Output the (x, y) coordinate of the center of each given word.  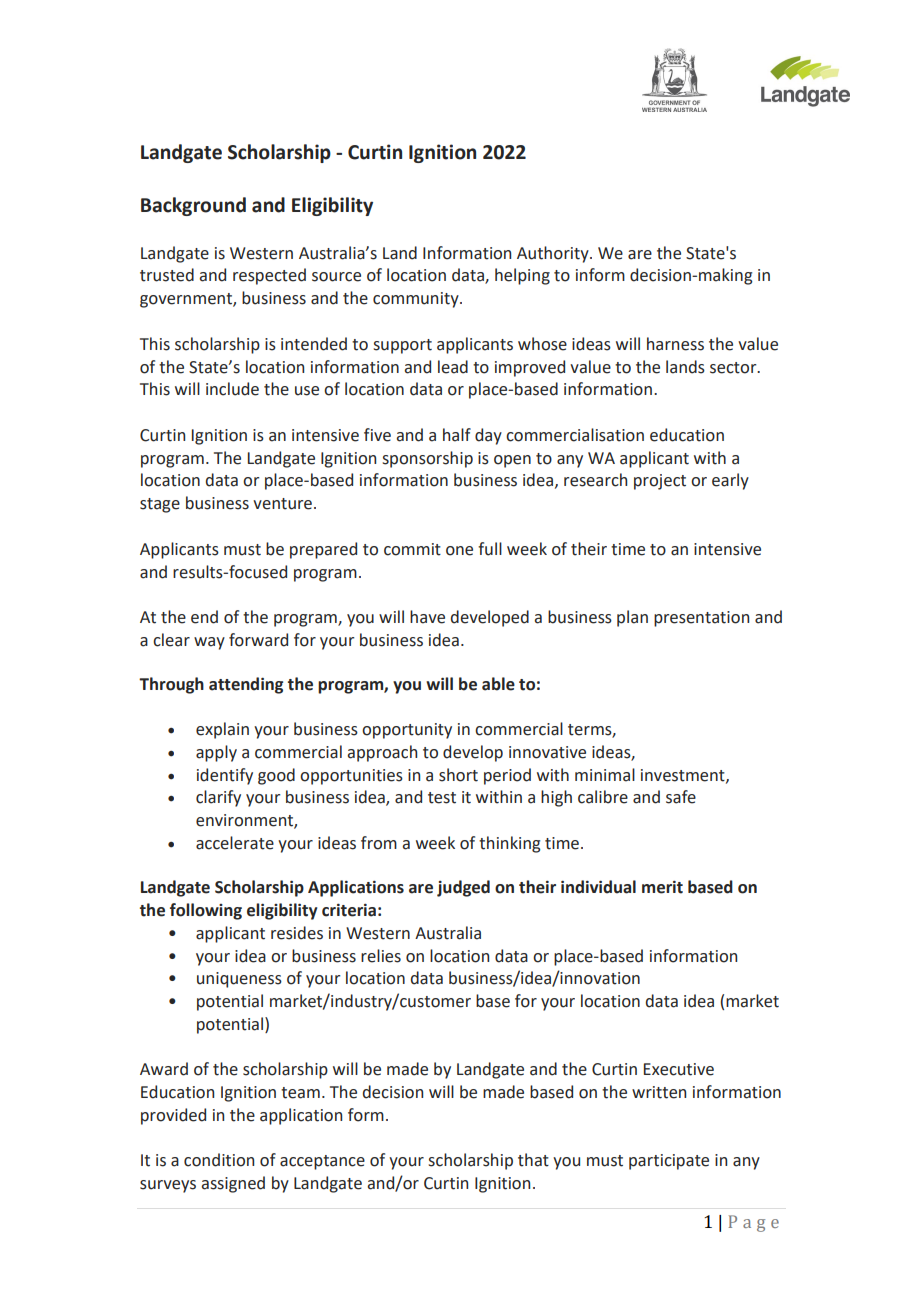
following (206, 911)
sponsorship (428, 459)
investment (684, 776)
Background (193, 206)
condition (219, 1160)
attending (246, 685)
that (533, 1160)
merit (662, 887)
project (660, 482)
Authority (554, 254)
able (498, 684)
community (417, 300)
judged (463, 888)
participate (669, 1162)
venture (282, 504)
